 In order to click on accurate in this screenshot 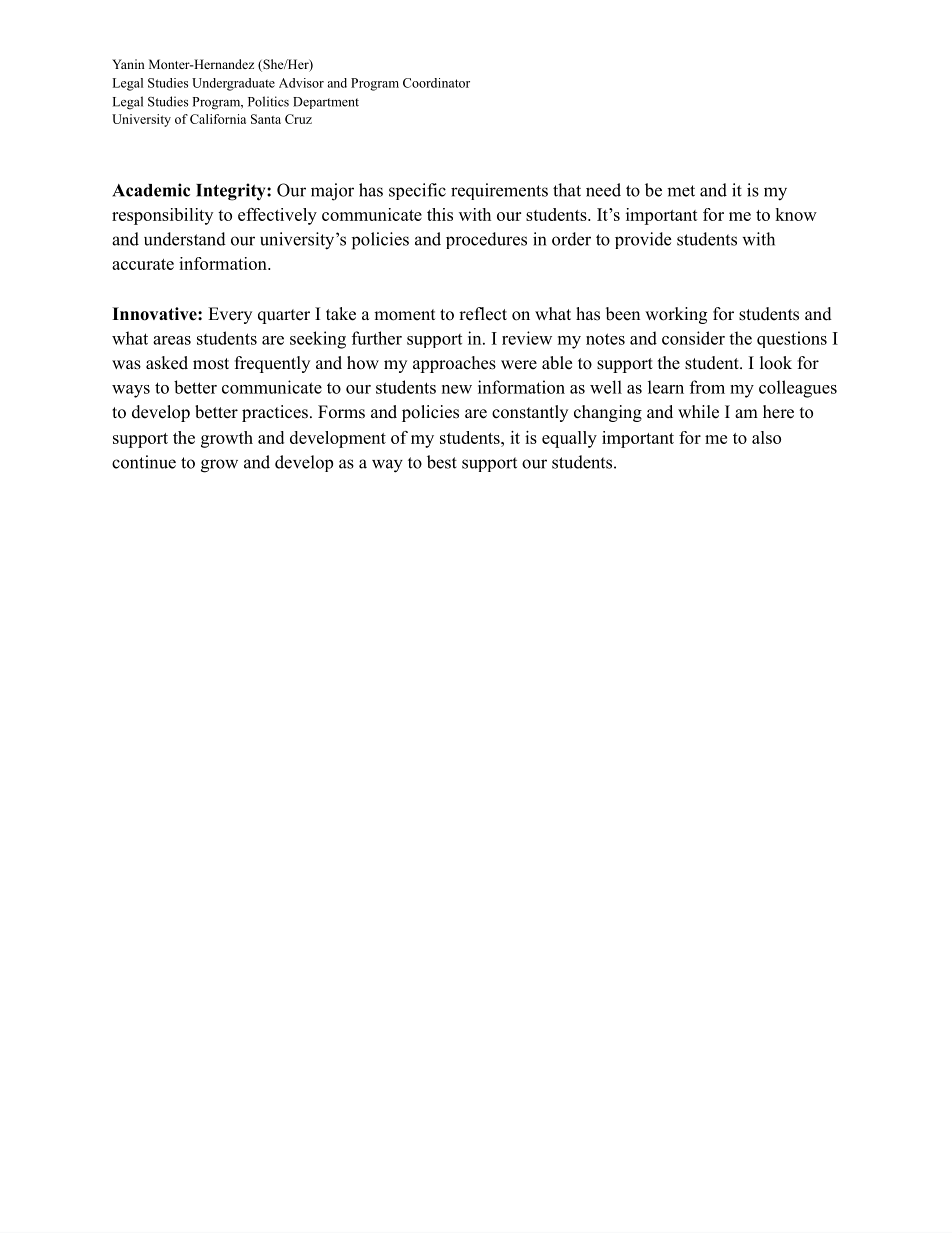, I will do `click(143, 264)`.
